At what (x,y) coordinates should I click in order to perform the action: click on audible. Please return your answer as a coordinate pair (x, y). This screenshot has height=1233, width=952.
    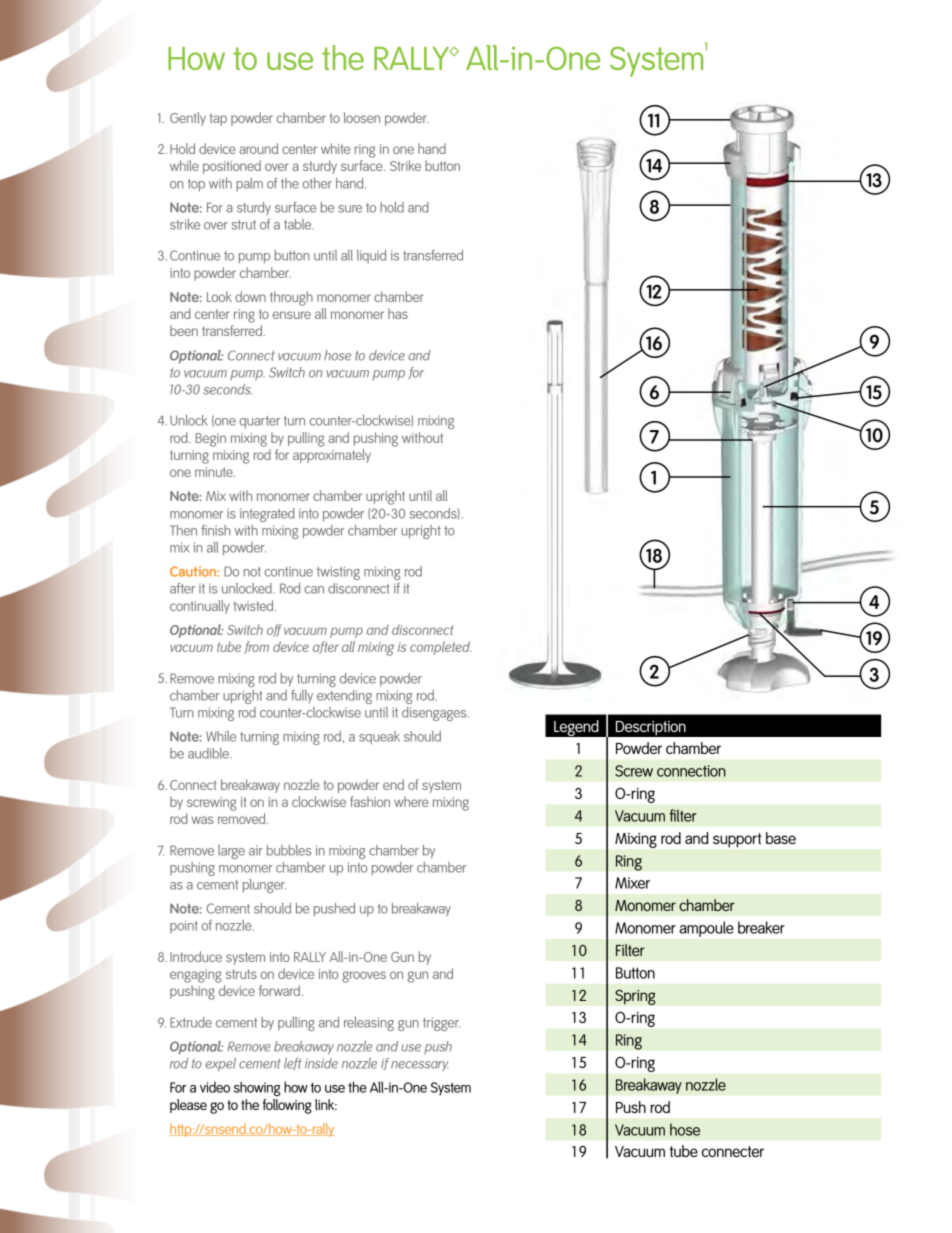
    Looking at the image, I should click on (210, 753).
